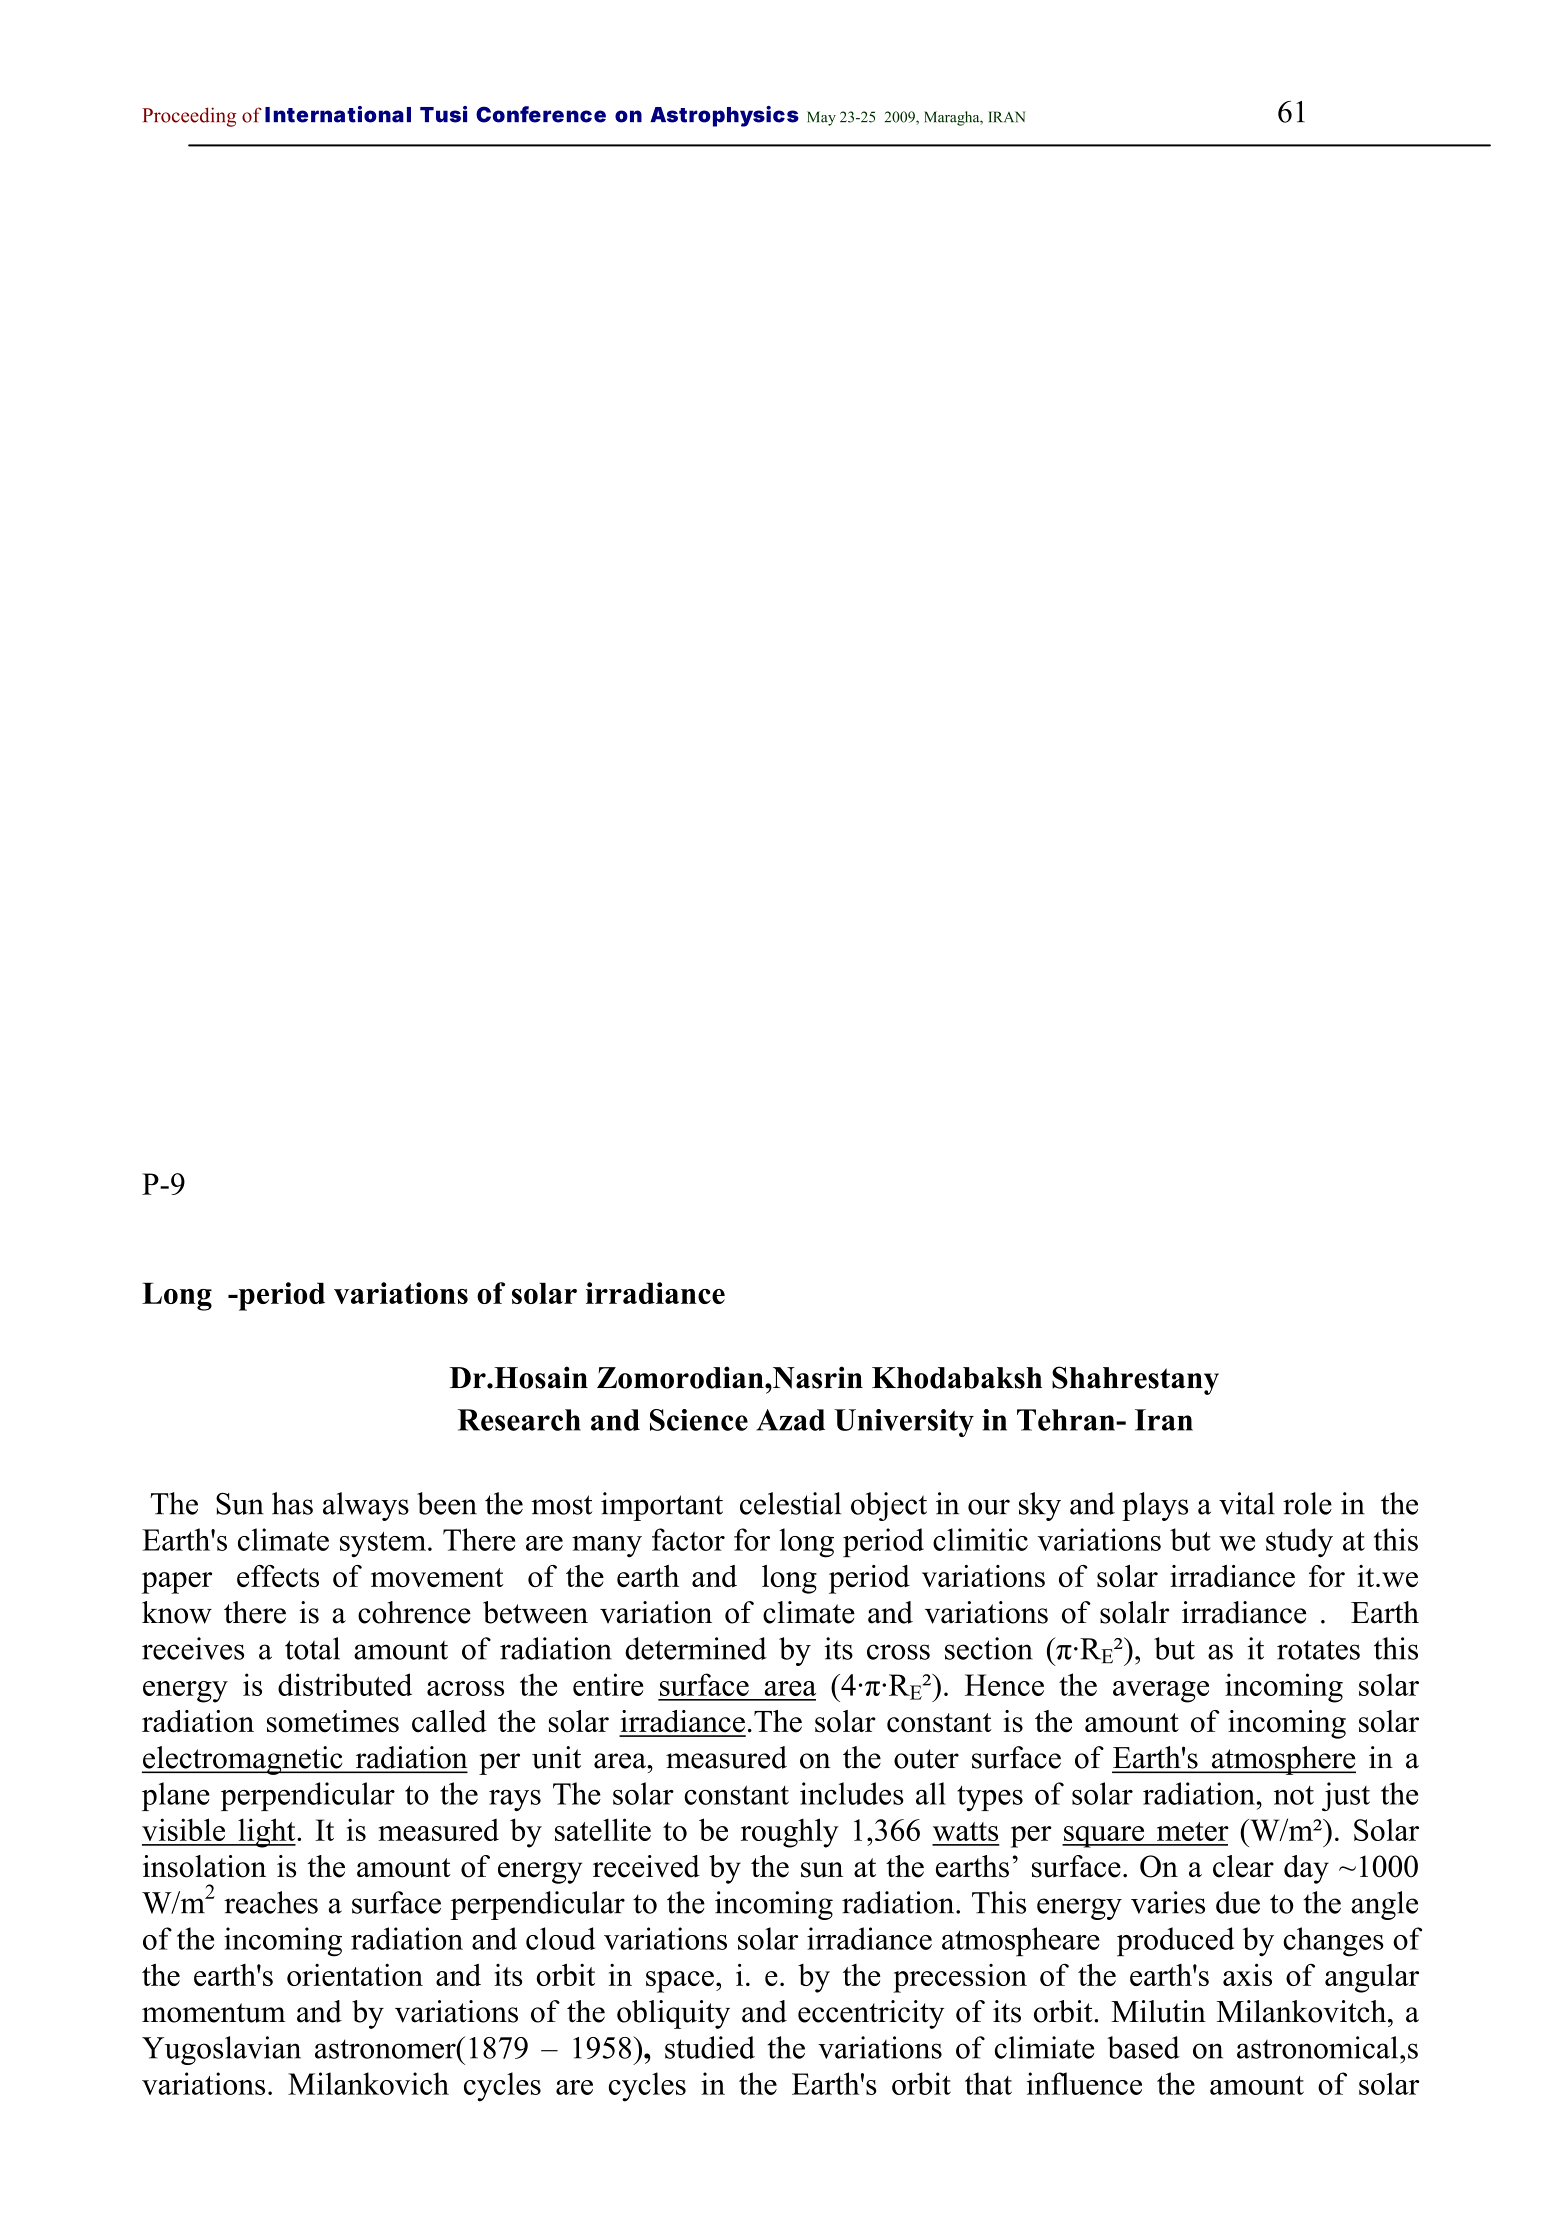 The width and height of the page is (1564, 2213). Describe the element at coordinates (724, 116) in the page. I see `Astrophysics` at that location.
